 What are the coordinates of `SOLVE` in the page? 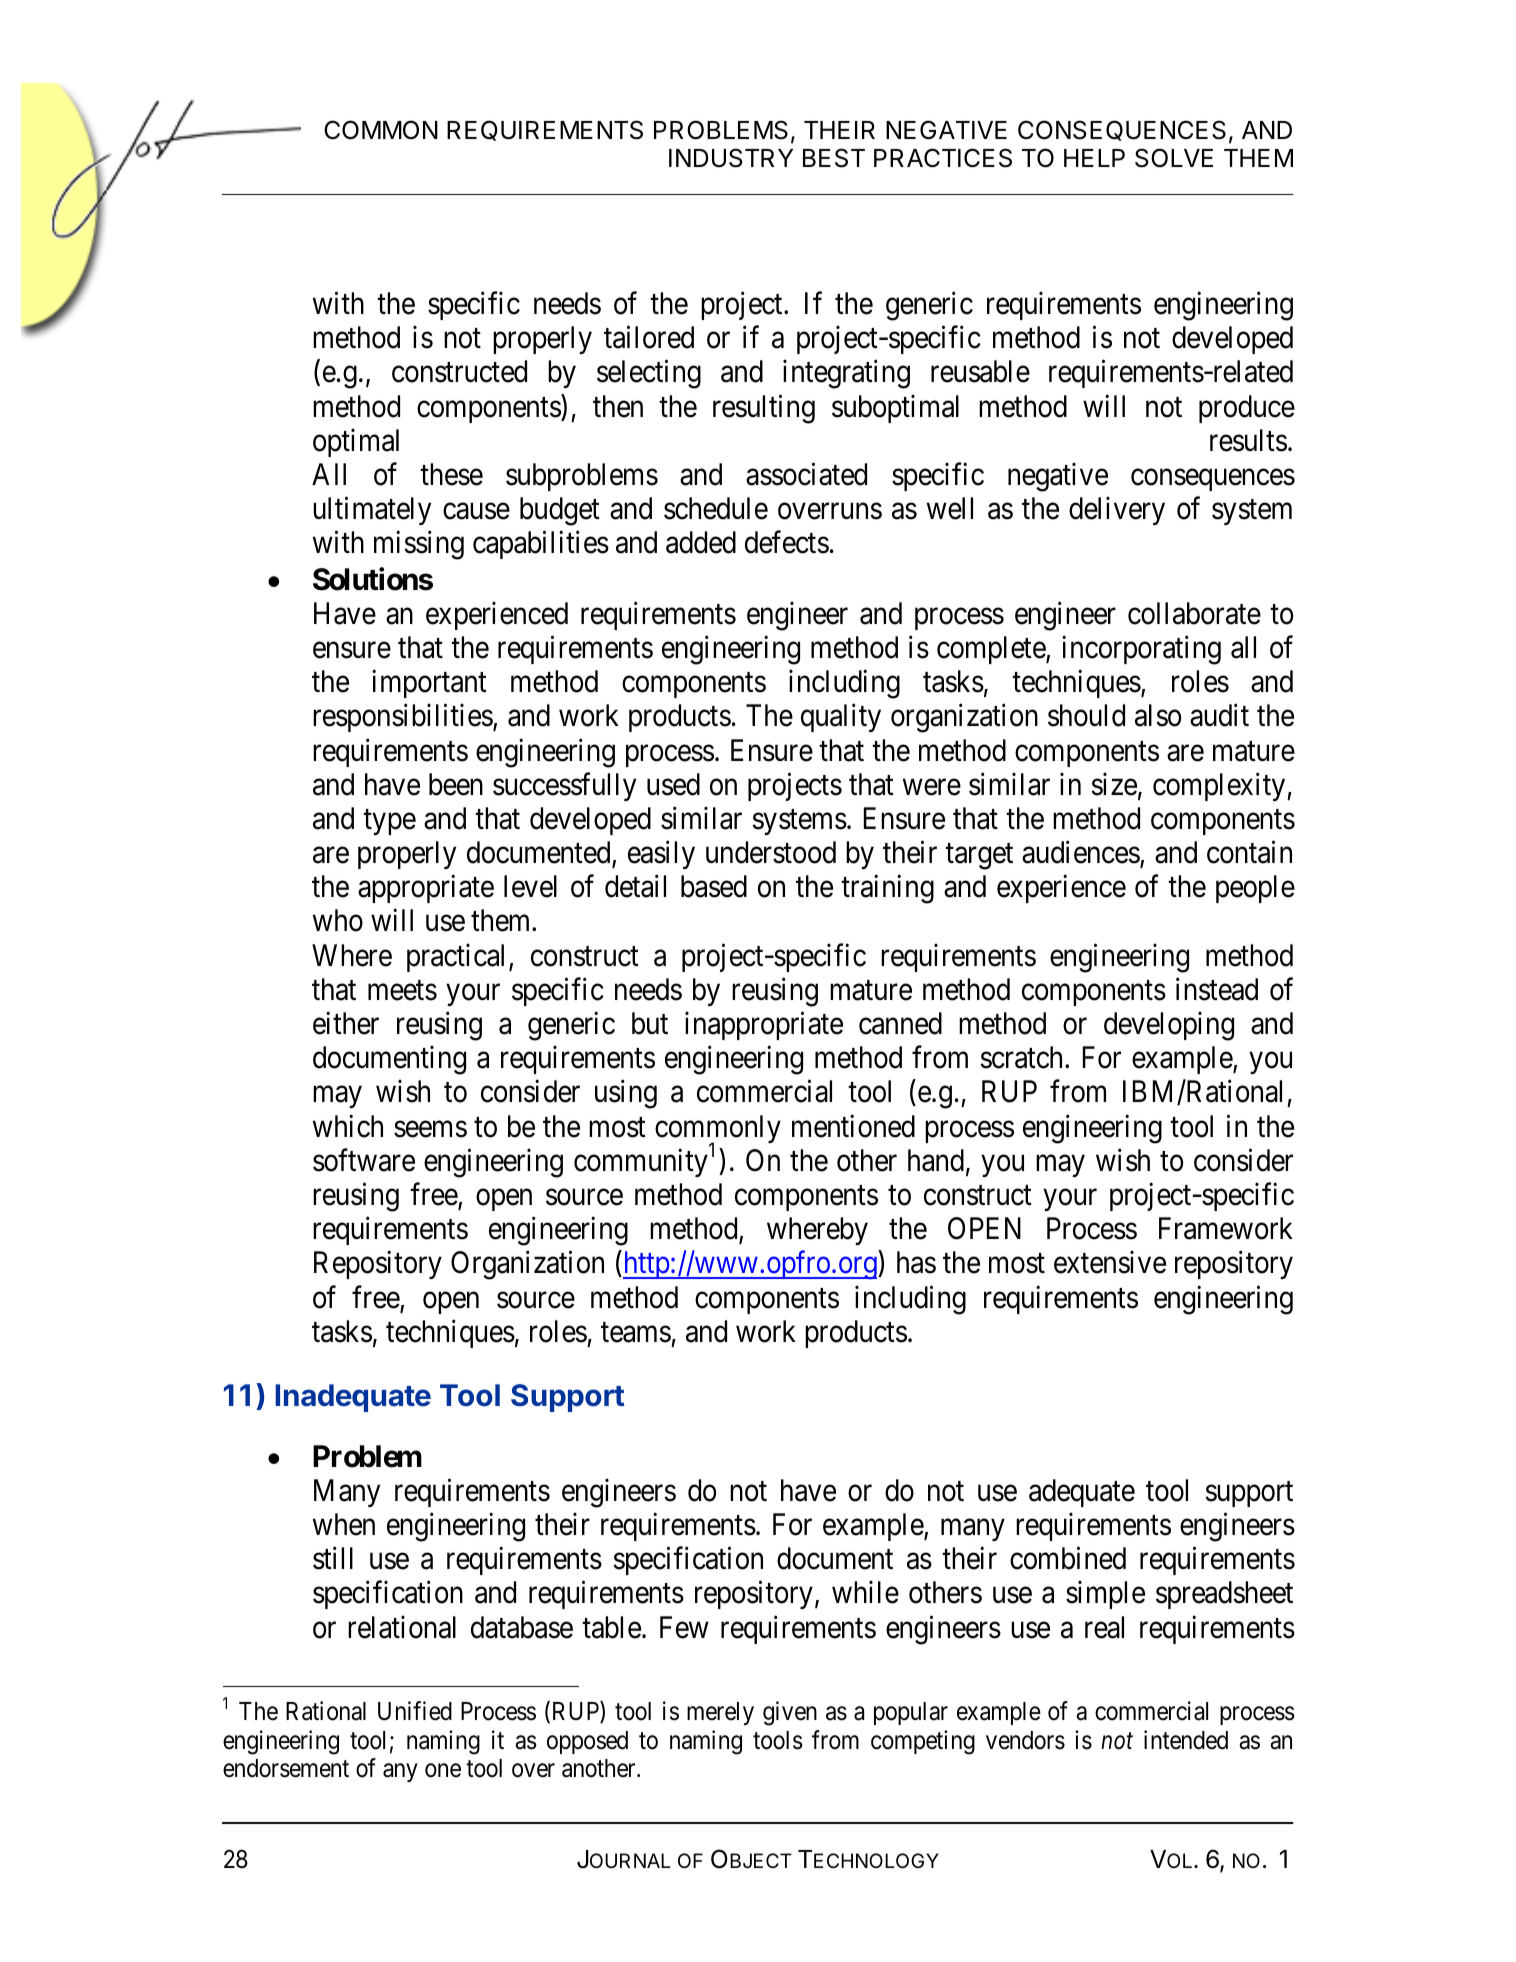 It's located at (1174, 158).
